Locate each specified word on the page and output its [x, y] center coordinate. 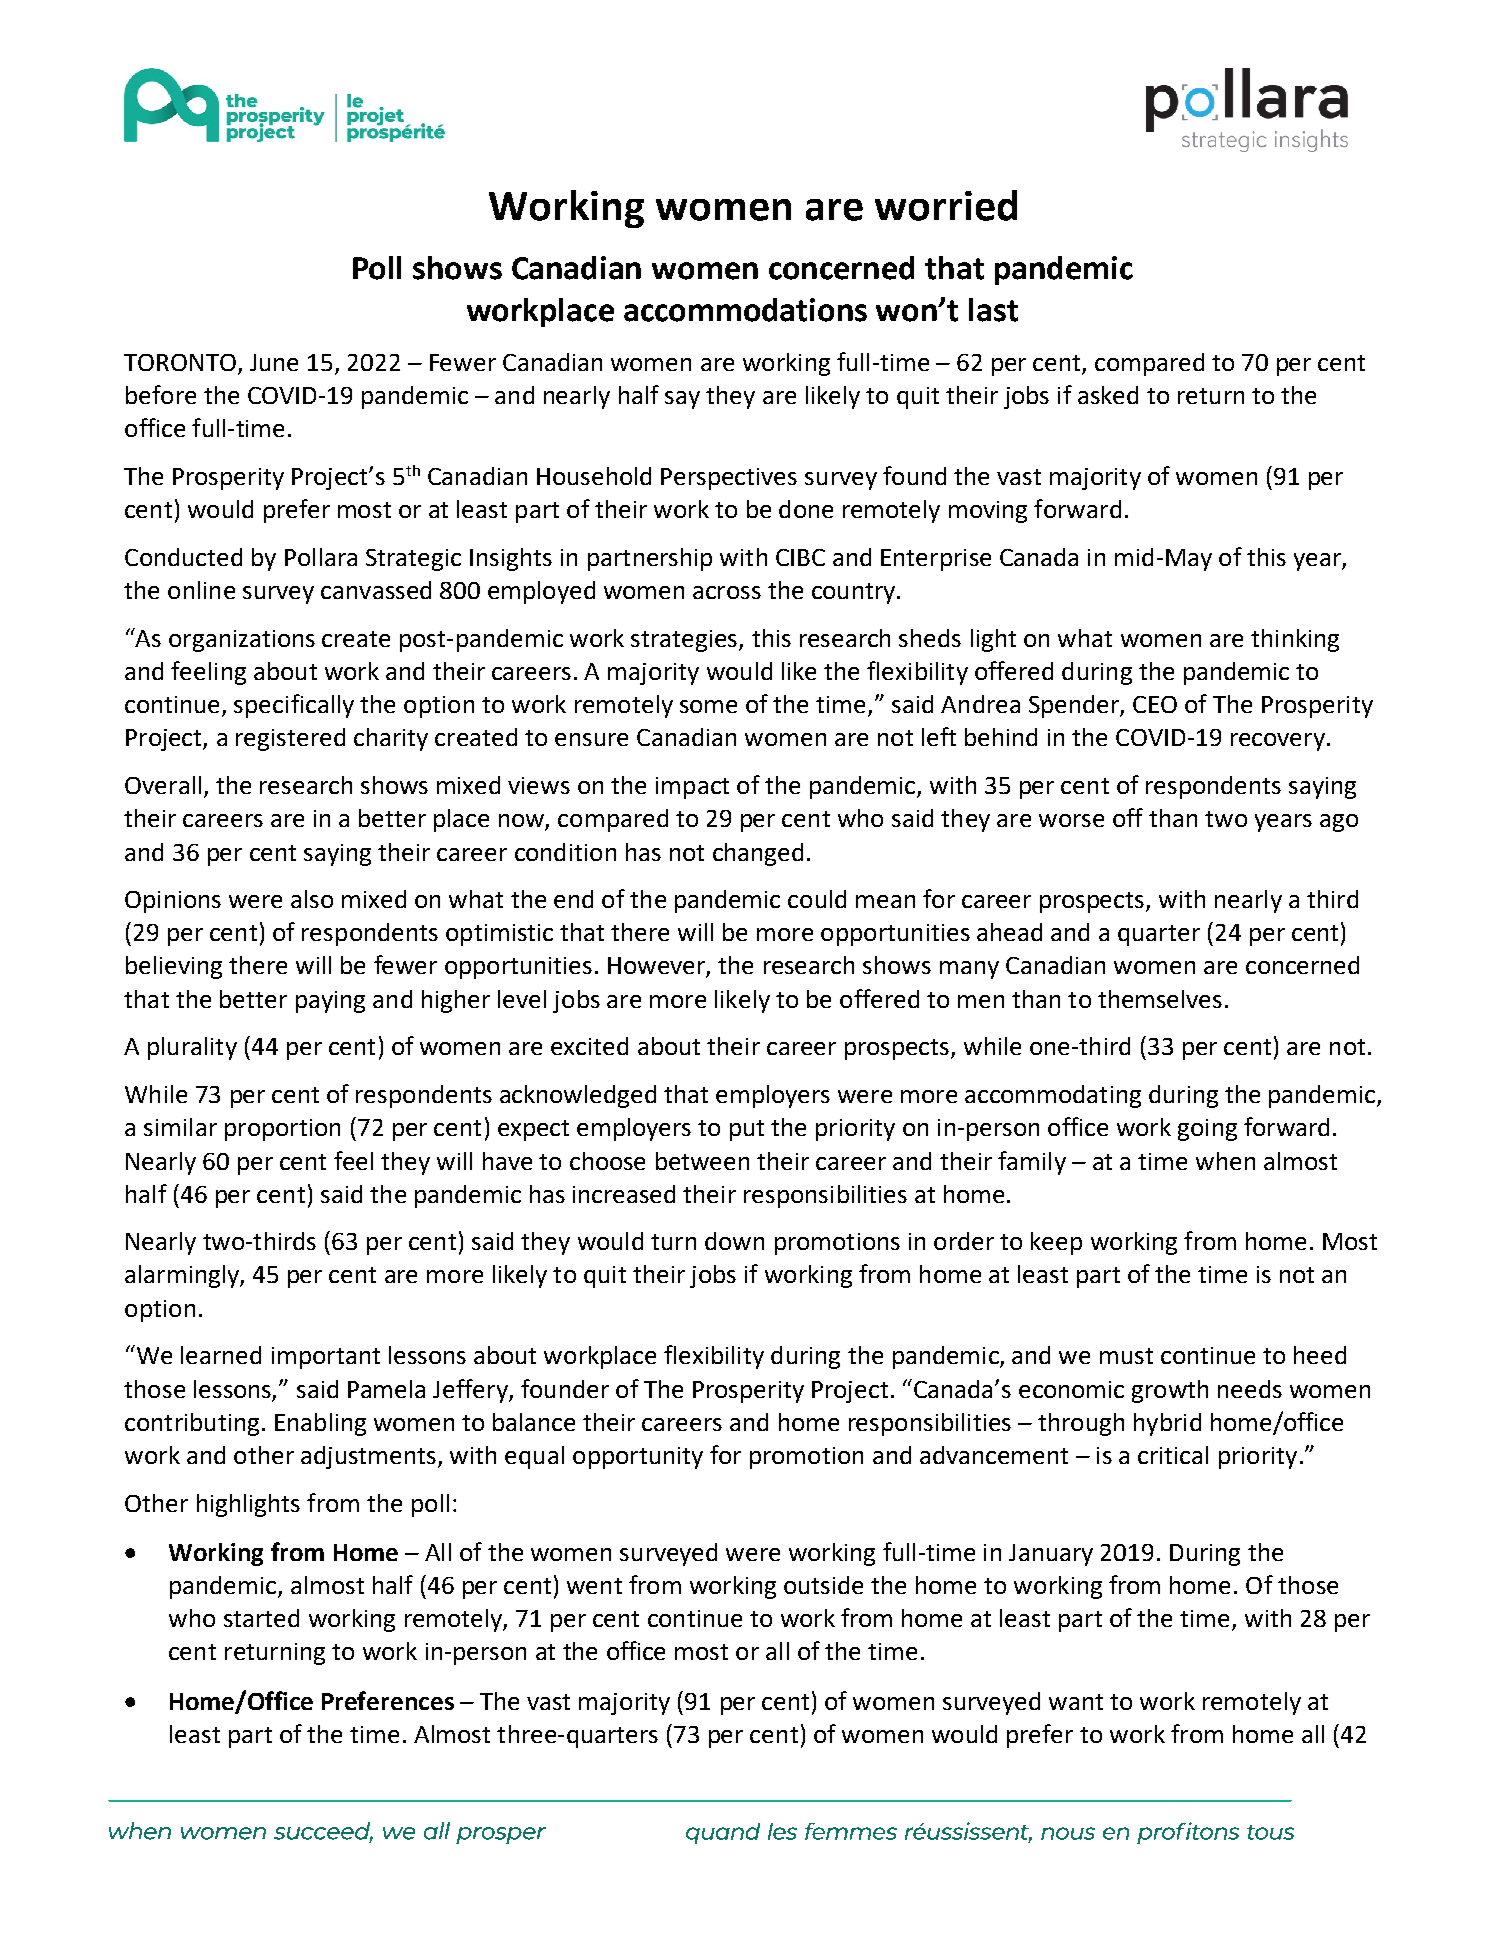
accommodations [745, 310]
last [993, 310]
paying [330, 1002]
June [274, 362]
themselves [1160, 999]
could [817, 899]
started [261, 1618]
